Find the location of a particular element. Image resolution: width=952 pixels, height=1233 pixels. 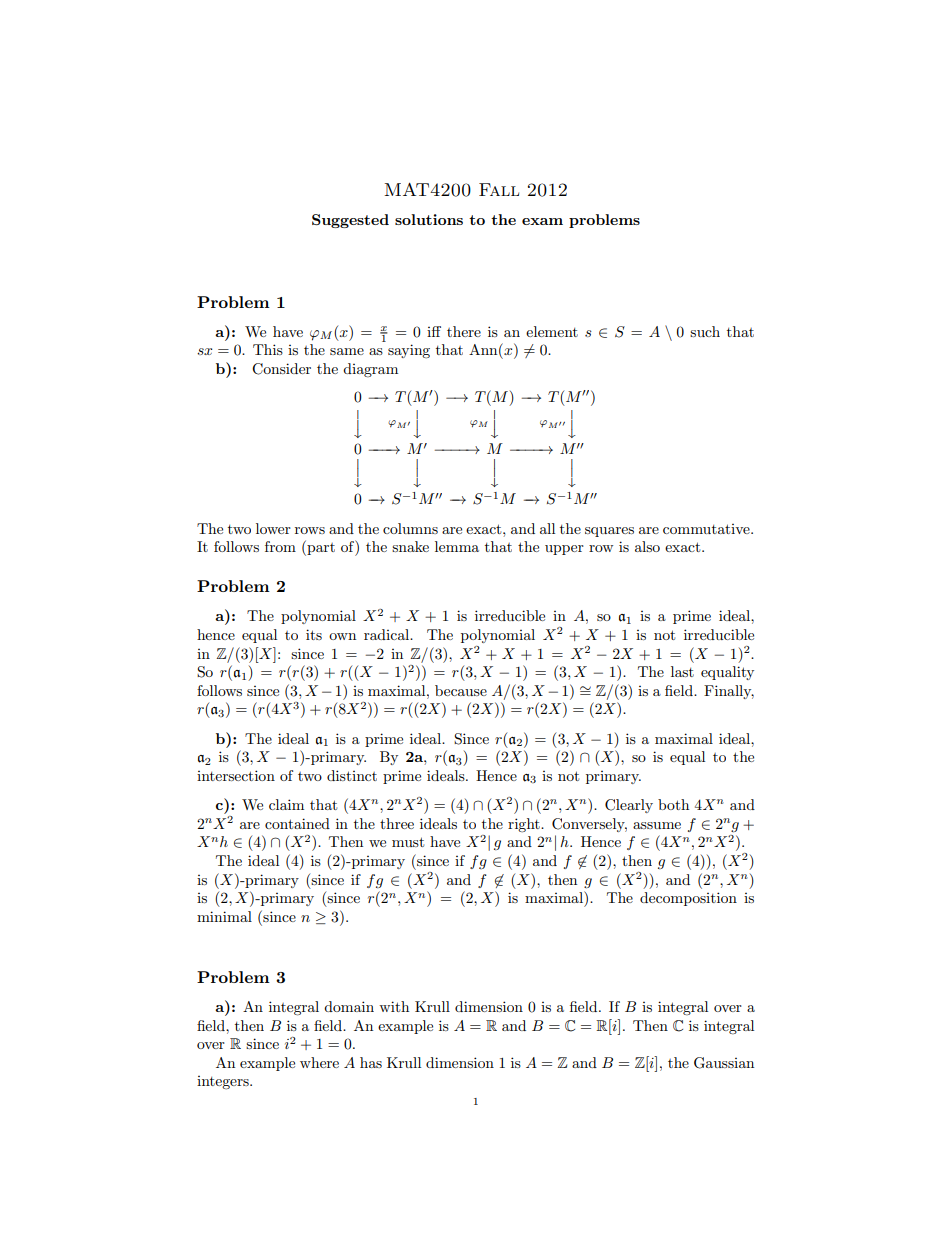

where is located at coordinates (319, 1062).
